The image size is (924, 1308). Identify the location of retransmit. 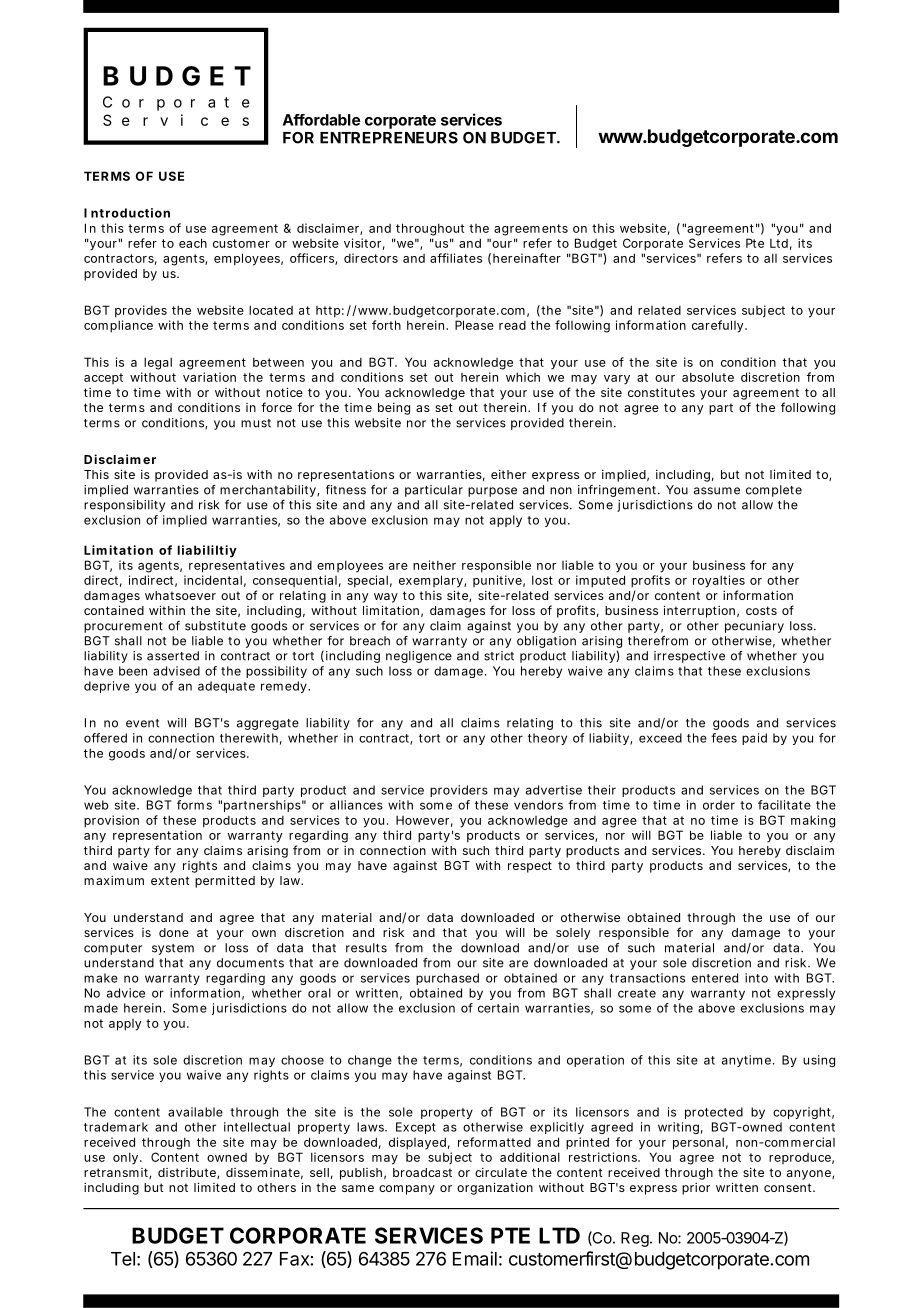
(117, 1173).
